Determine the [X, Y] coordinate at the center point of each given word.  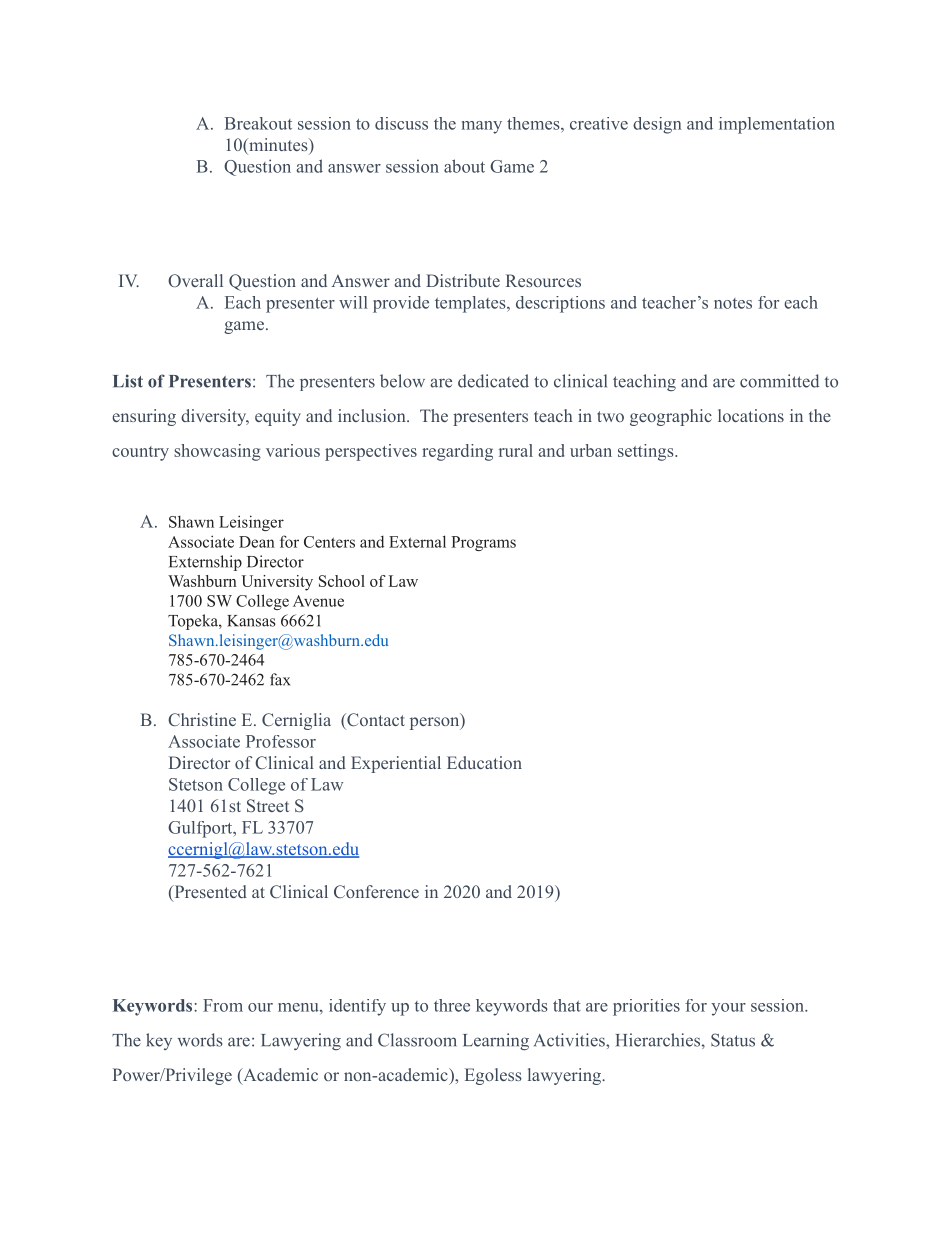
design [657, 125]
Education [484, 762]
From [223, 1005]
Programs [483, 543]
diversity [215, 417]
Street [268, 805]
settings [646, 452]
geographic [671, 417]
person [435, 723]
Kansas [251, 621]
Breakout [258, 123]
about [464, 166]
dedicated [493, 381]
